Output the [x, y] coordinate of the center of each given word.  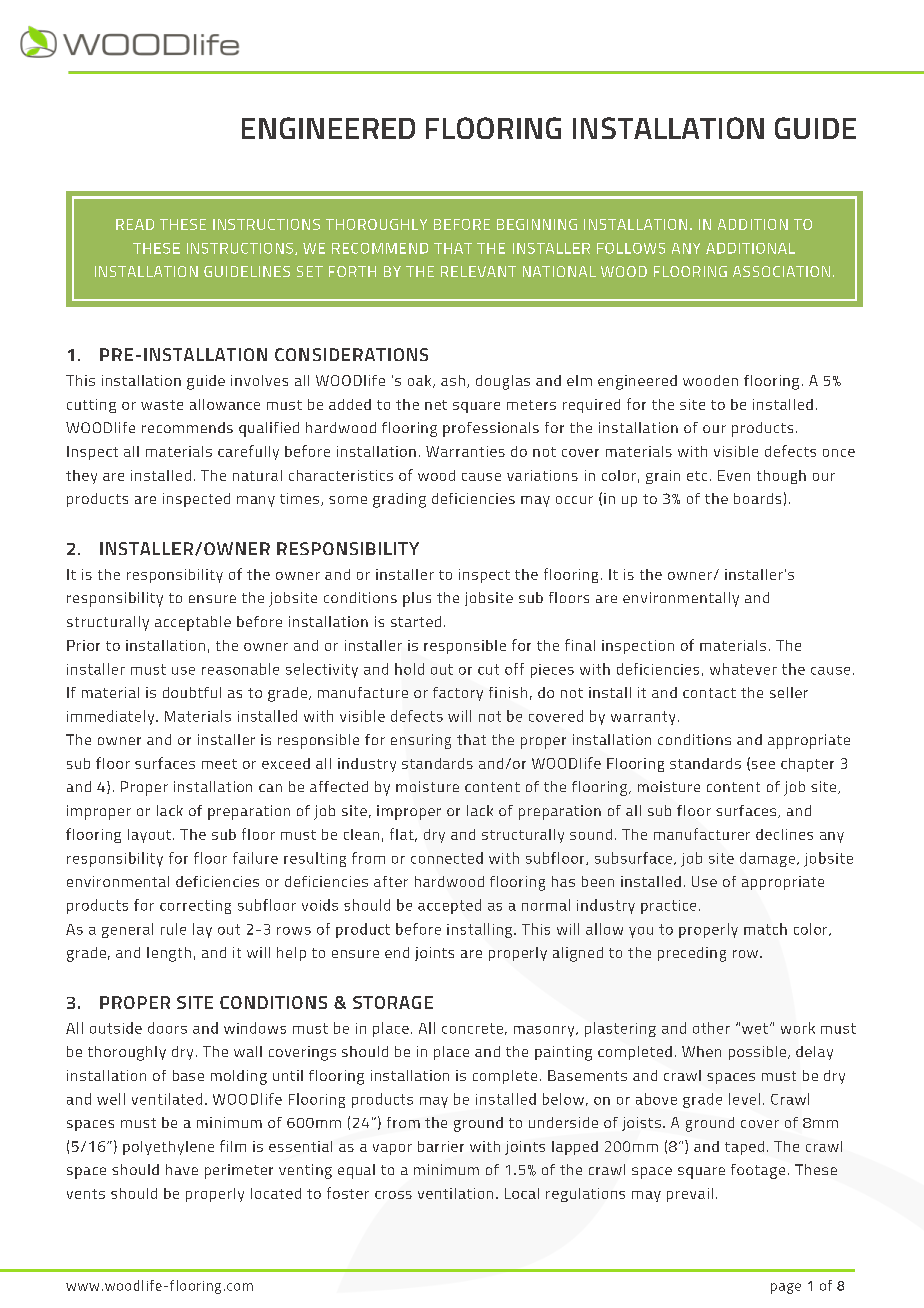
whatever [743, 669]
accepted [449, 906]
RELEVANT [478, 271]
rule [173, 929]
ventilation [455, 1193]
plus [417, 599]
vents [86, 1194]
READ [135, 224]
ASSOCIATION [781, 271]
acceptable [193, 623]
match [765, 929]
